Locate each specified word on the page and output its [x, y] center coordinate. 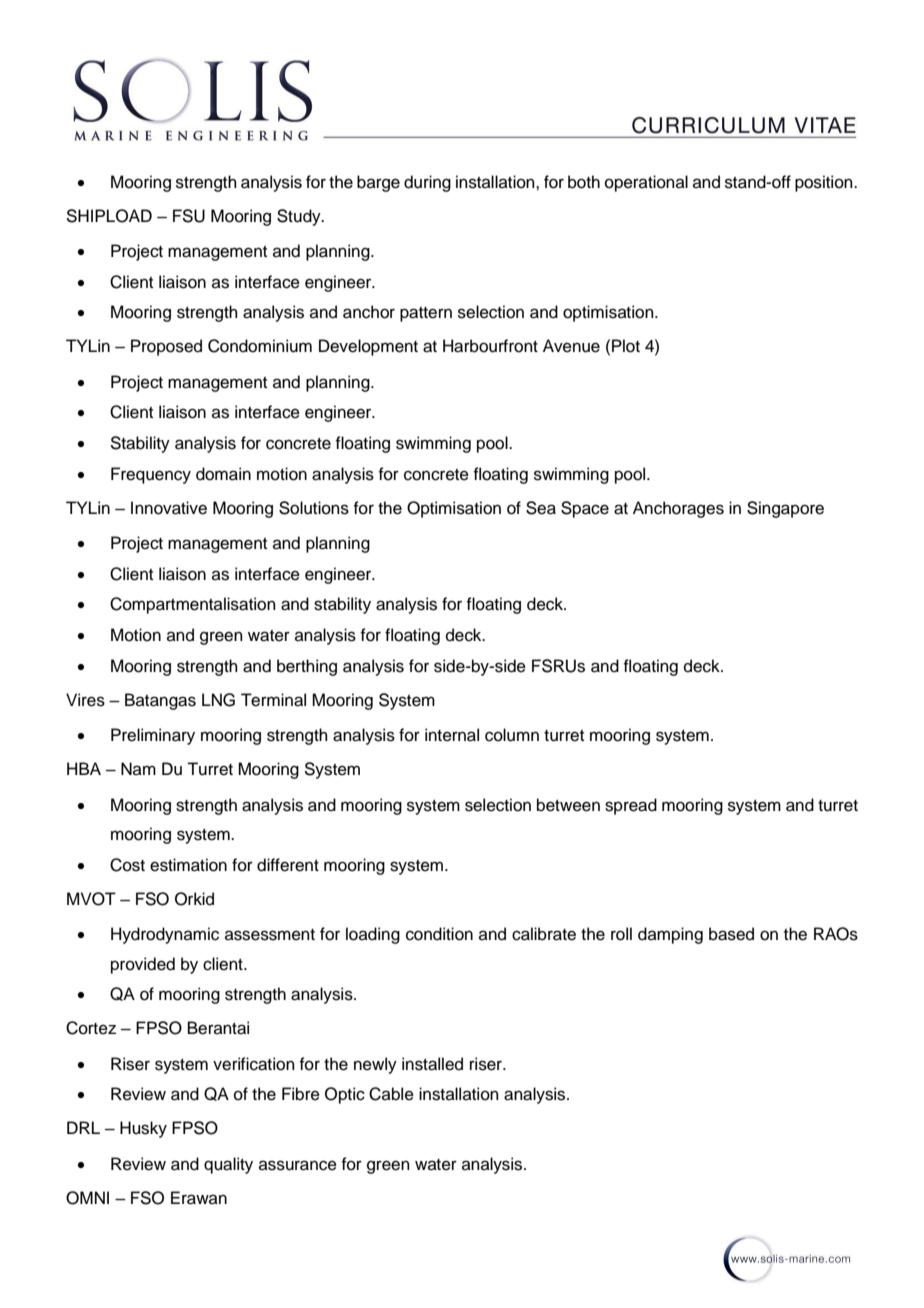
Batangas [160, 701]
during [427, 183]
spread [631, 806]
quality [228, 1165]
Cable [391, 1094]
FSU [189, 216]
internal [452, 735]
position [825, 183]
